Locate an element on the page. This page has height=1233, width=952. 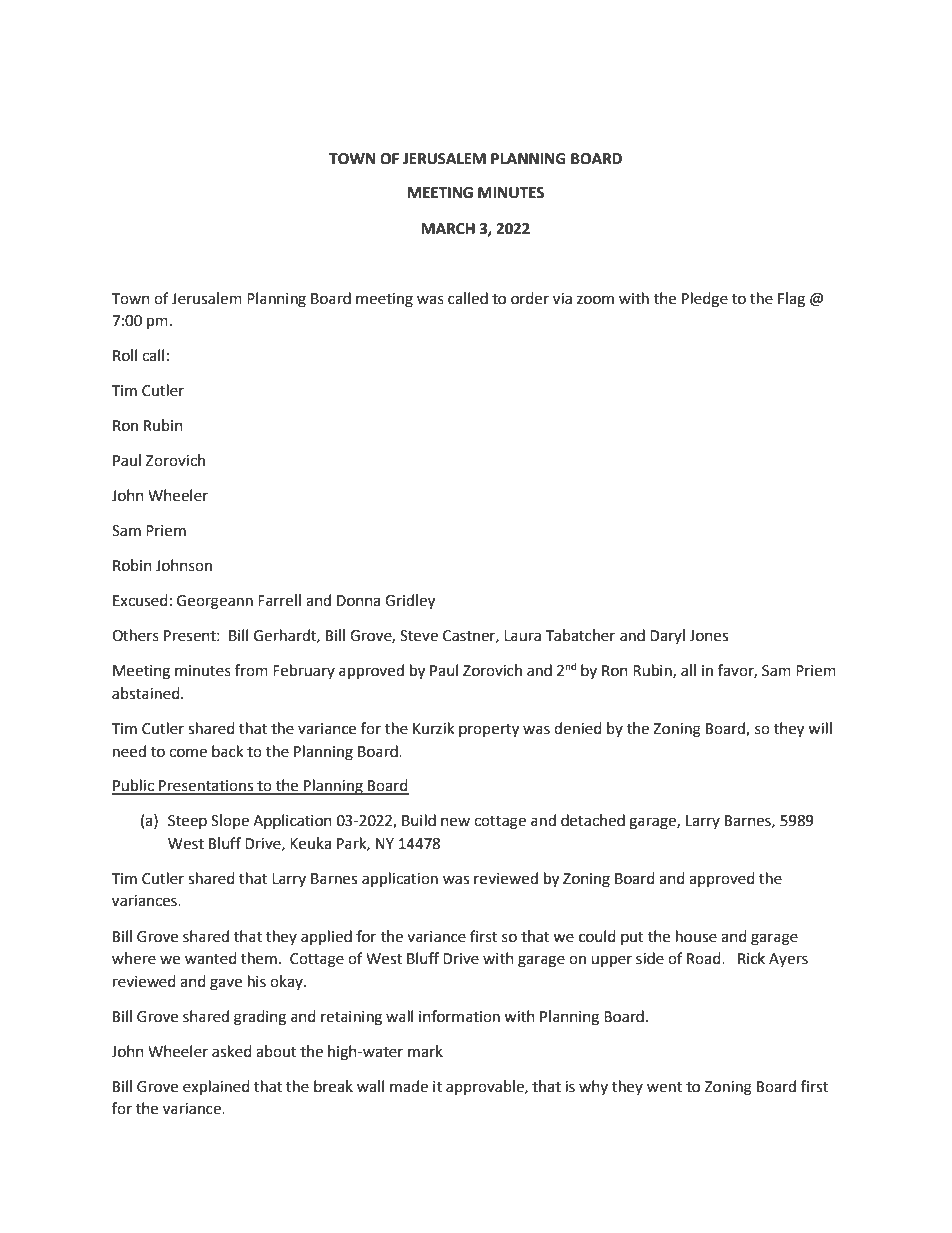
Jones is located at coordinates (708, 636).
